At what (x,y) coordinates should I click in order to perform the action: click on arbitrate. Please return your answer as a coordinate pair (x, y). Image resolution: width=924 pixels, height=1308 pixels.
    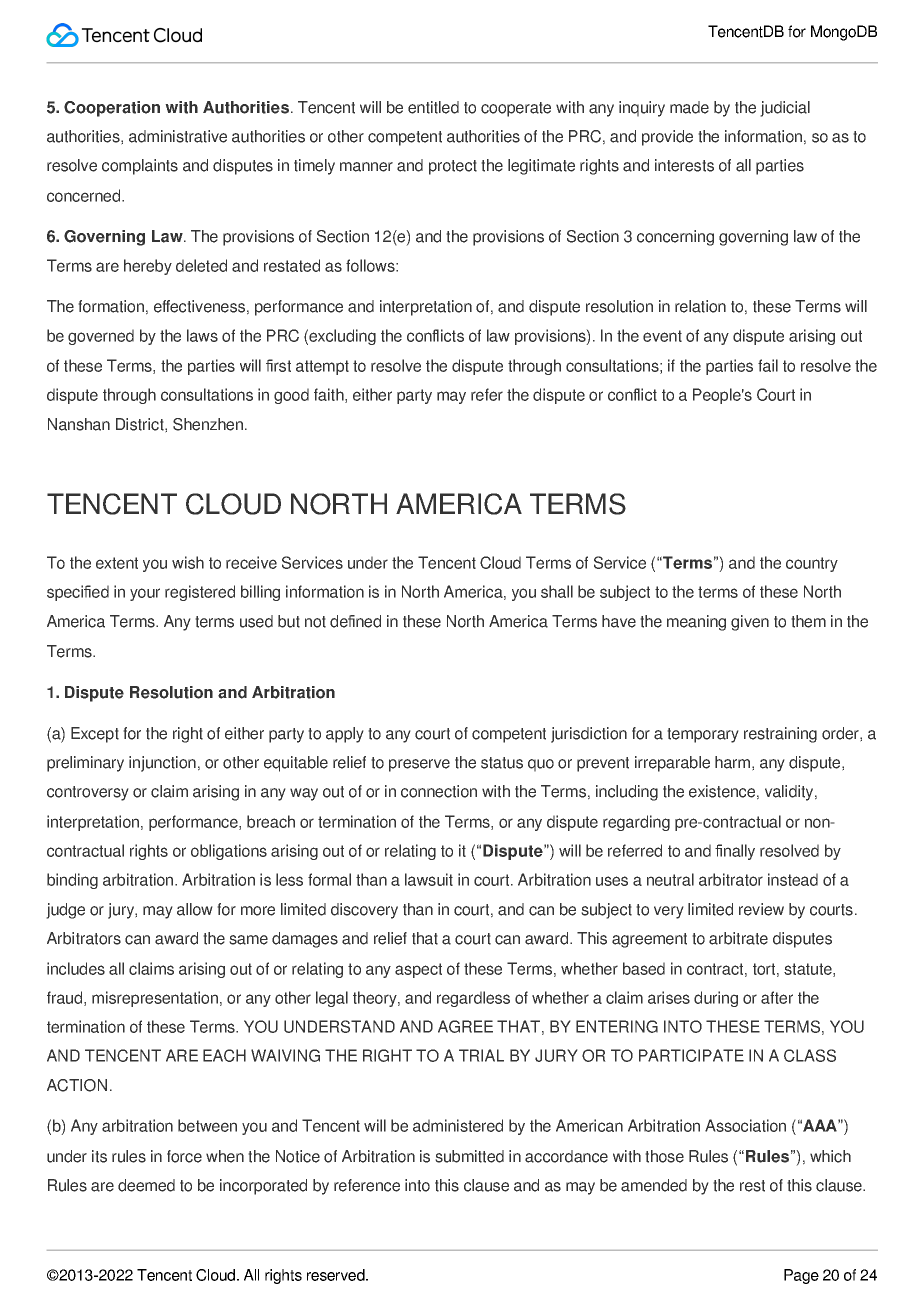
    Looking at the image, I should click on (738, 938).
